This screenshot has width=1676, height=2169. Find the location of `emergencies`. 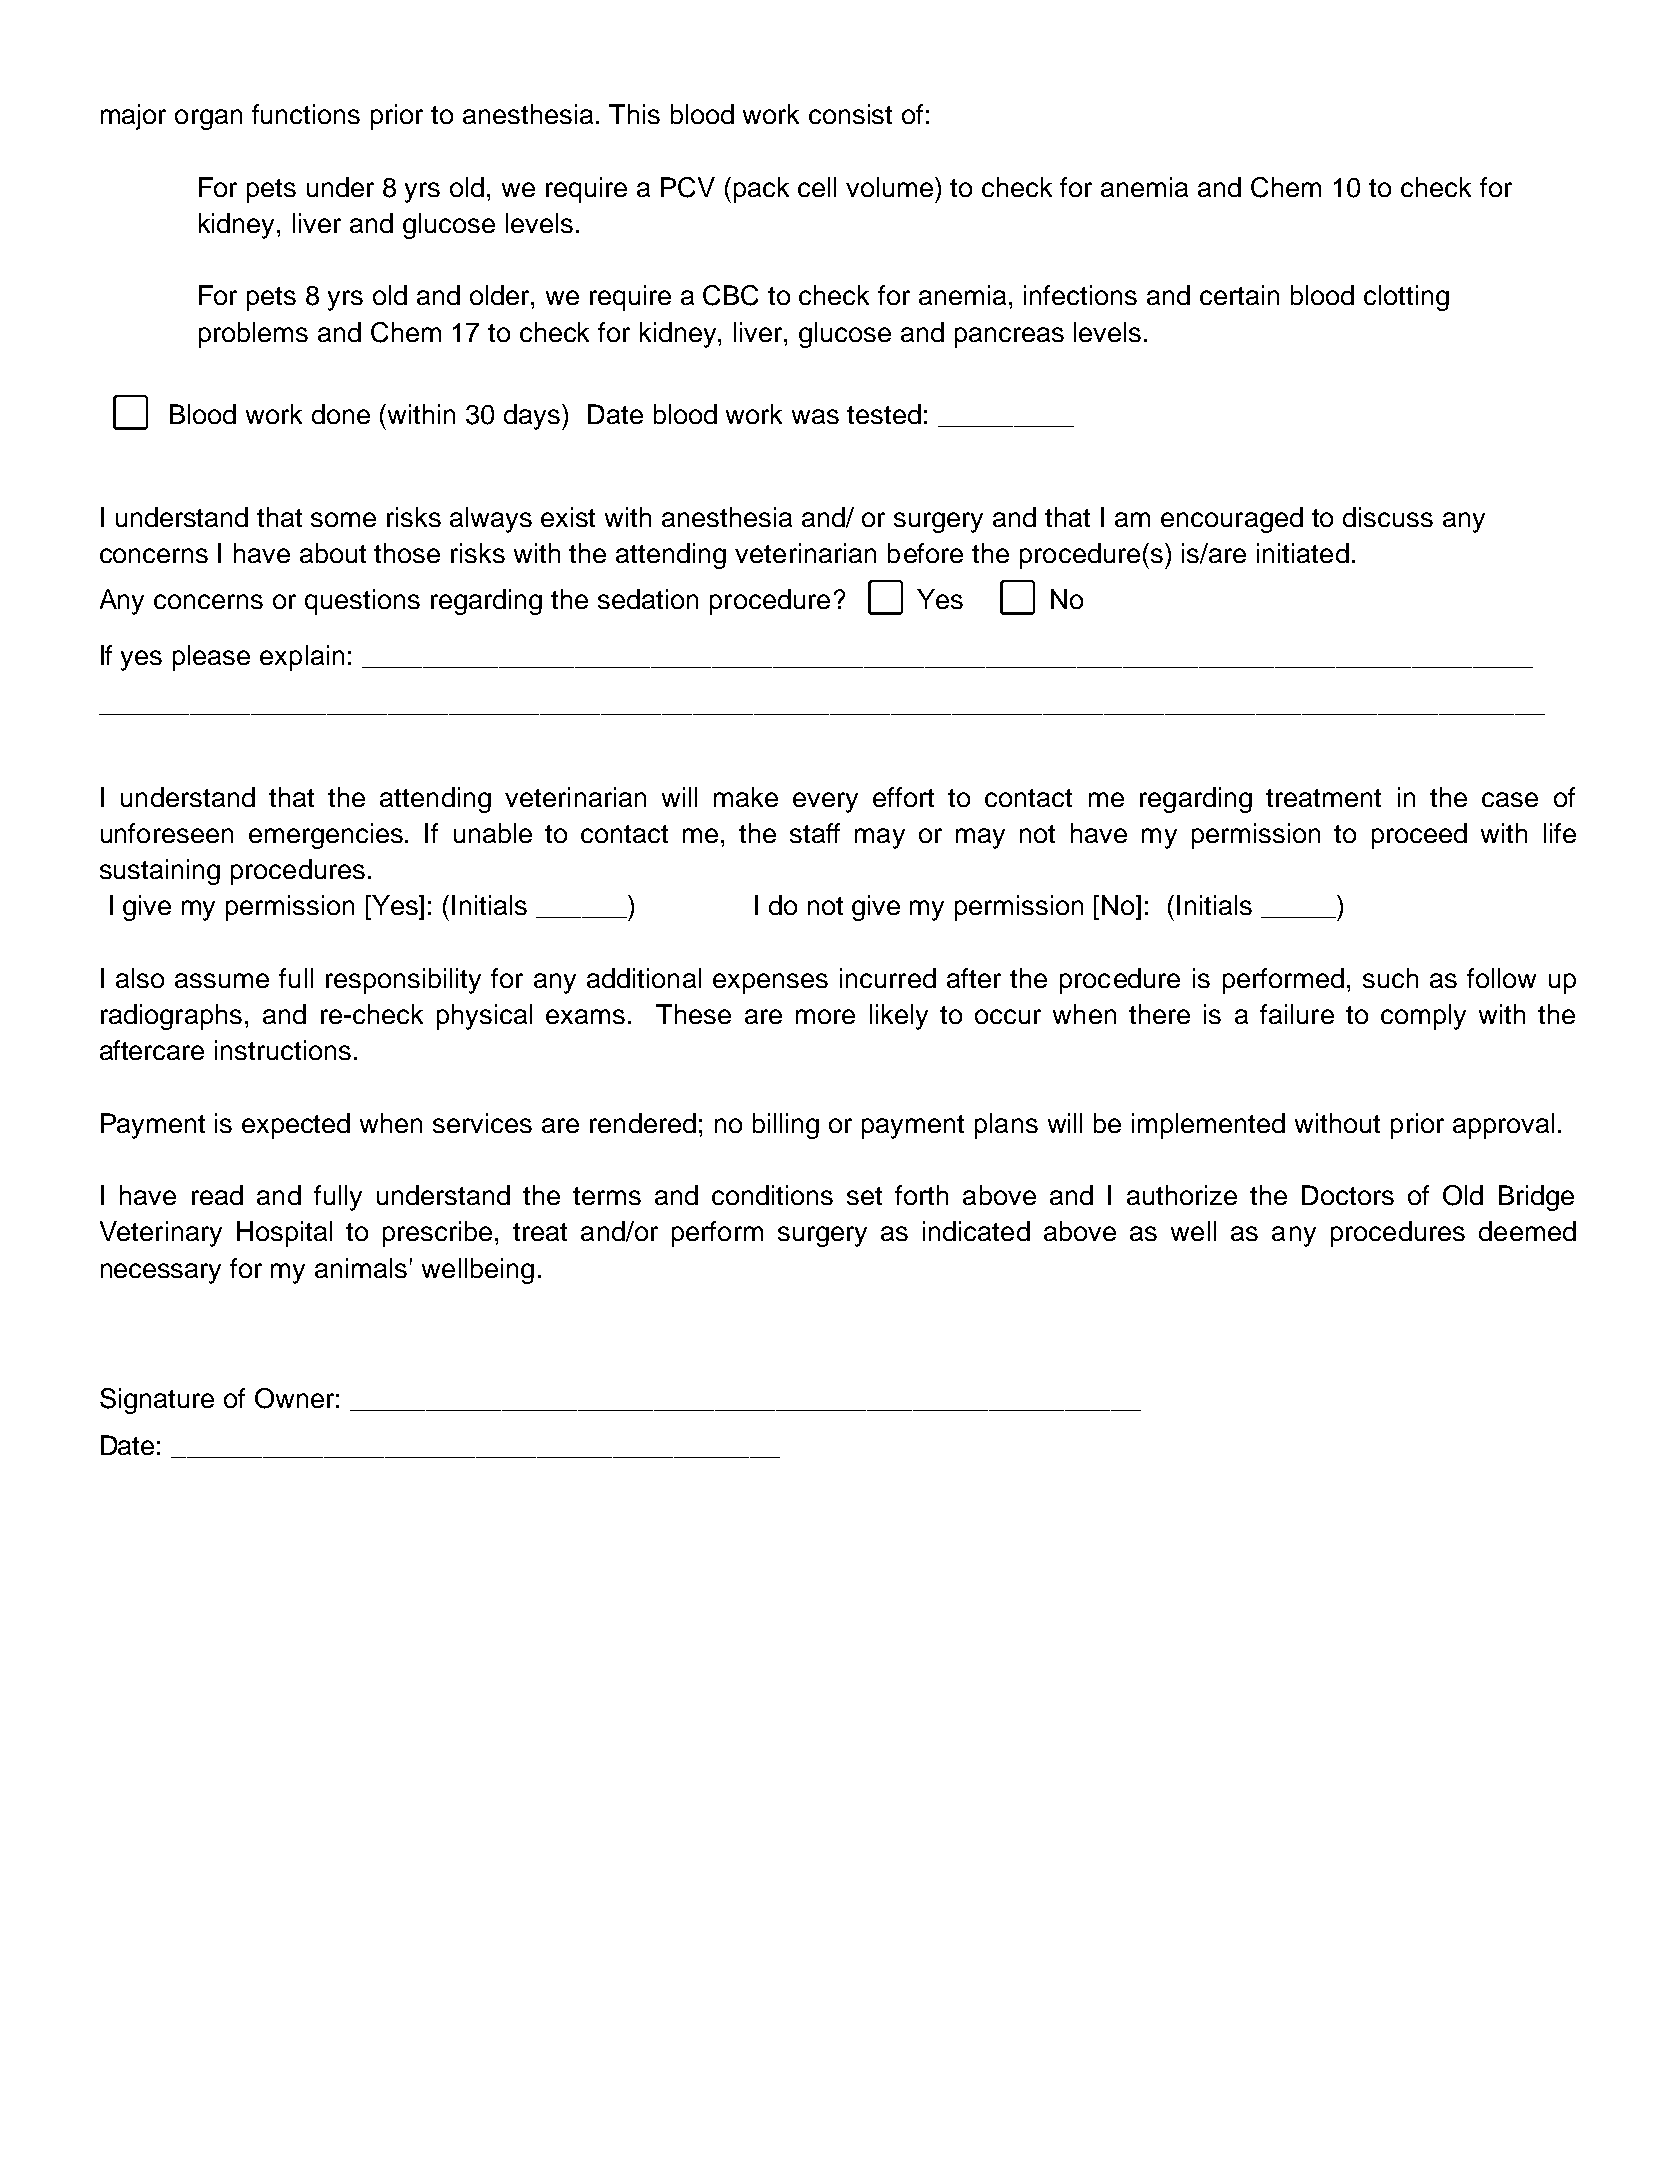

emergencies is located at coordinates (327, 836).
